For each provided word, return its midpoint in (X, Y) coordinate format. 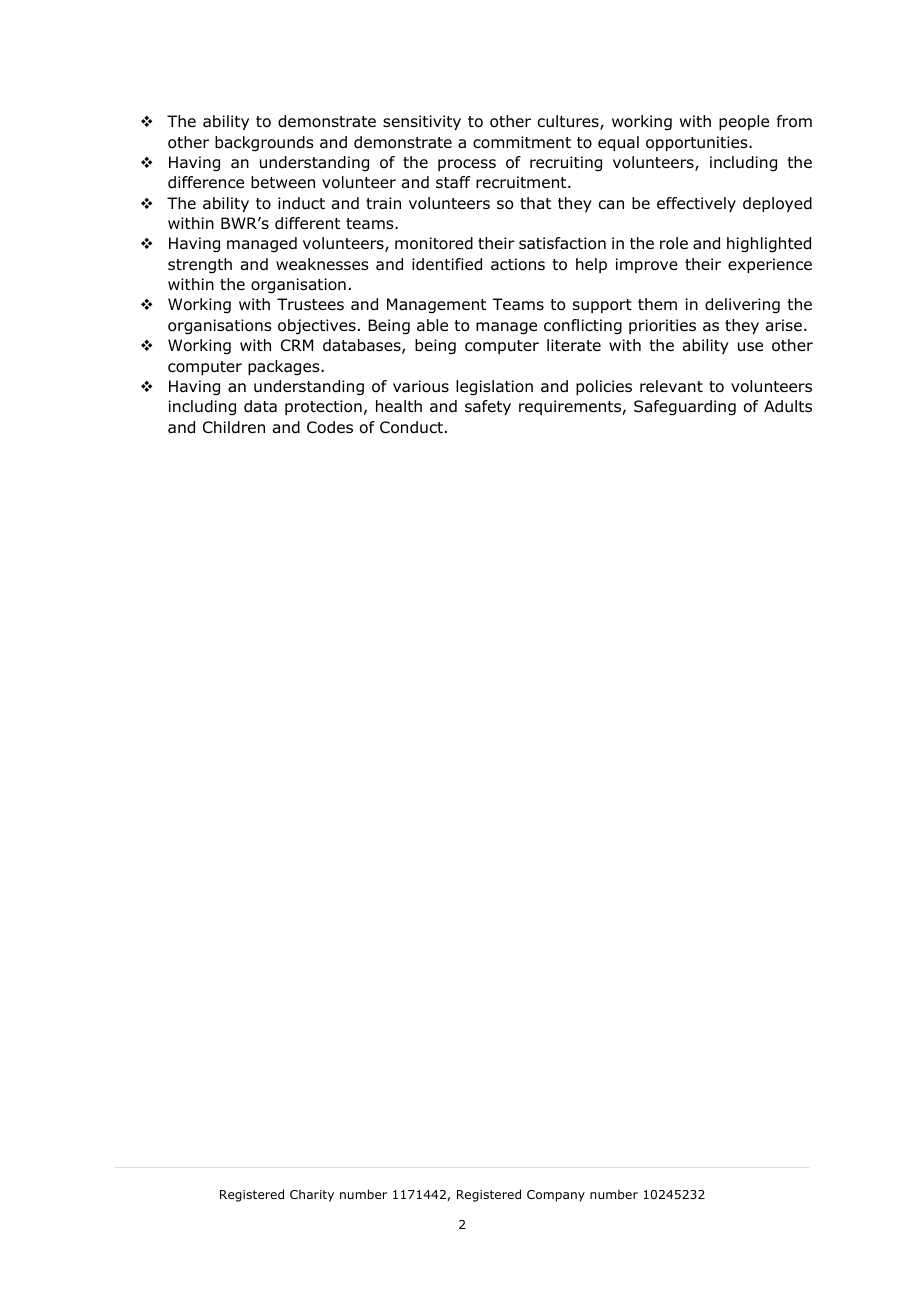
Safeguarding (685, 408)
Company (556, 1196)
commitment (522, 142)
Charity (312, 1195)
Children (234, 427)
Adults (788, 406)
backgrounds (264, 144)
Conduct (411, 427)
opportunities (698, 143)
